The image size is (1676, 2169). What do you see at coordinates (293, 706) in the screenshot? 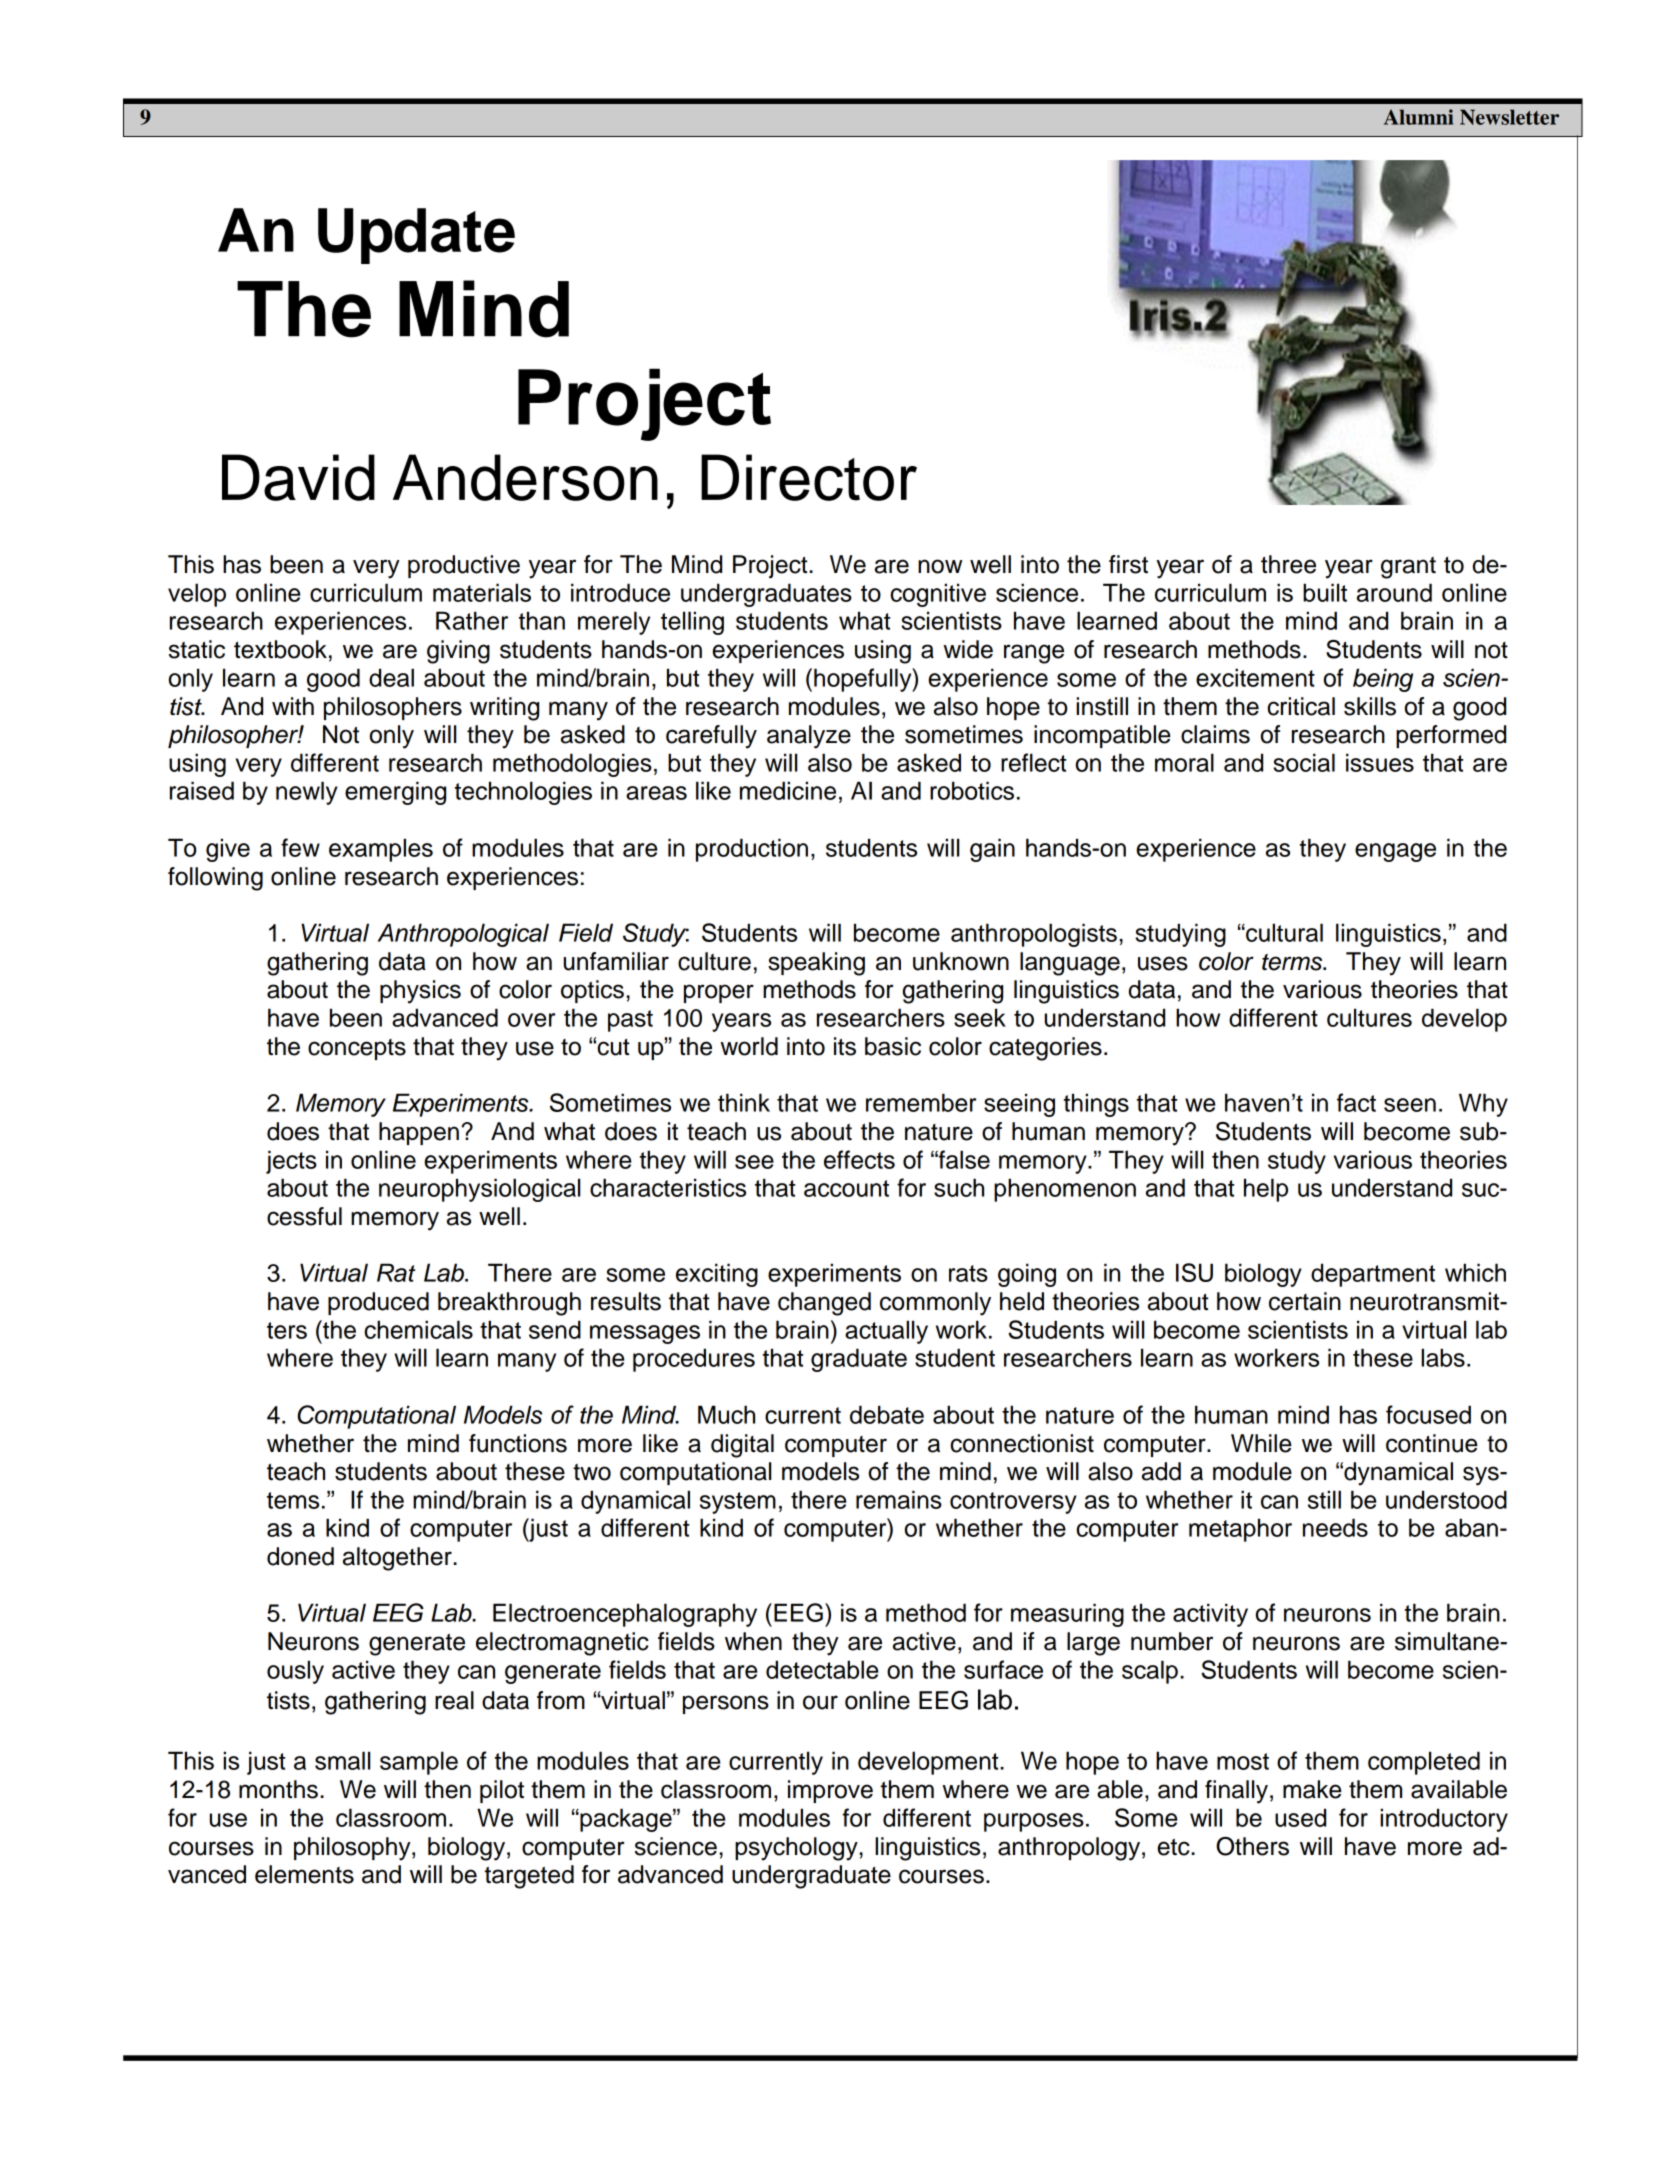
I see `with` at bounding box center [293, 706].
